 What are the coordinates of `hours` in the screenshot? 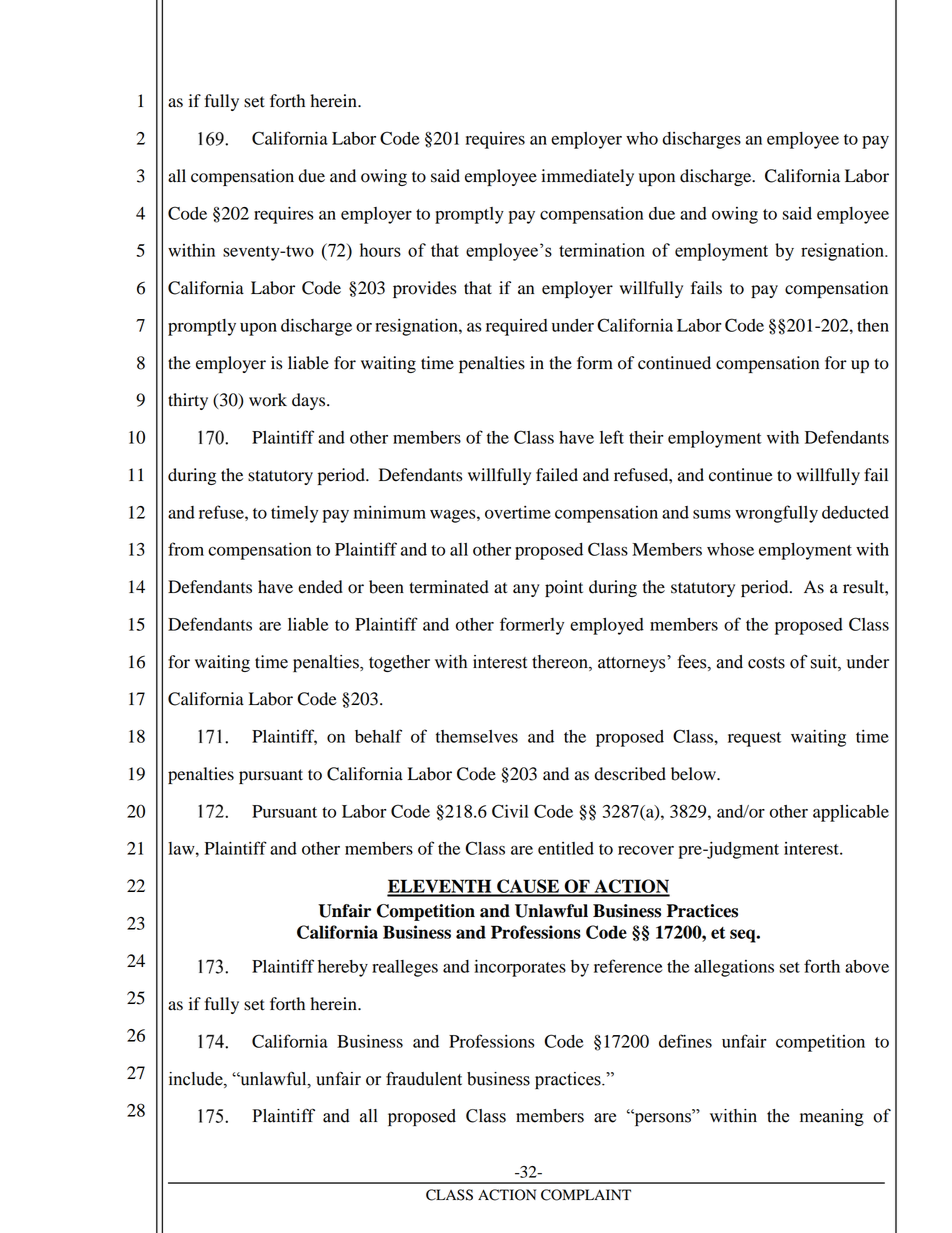 It's located at (380, 250).
